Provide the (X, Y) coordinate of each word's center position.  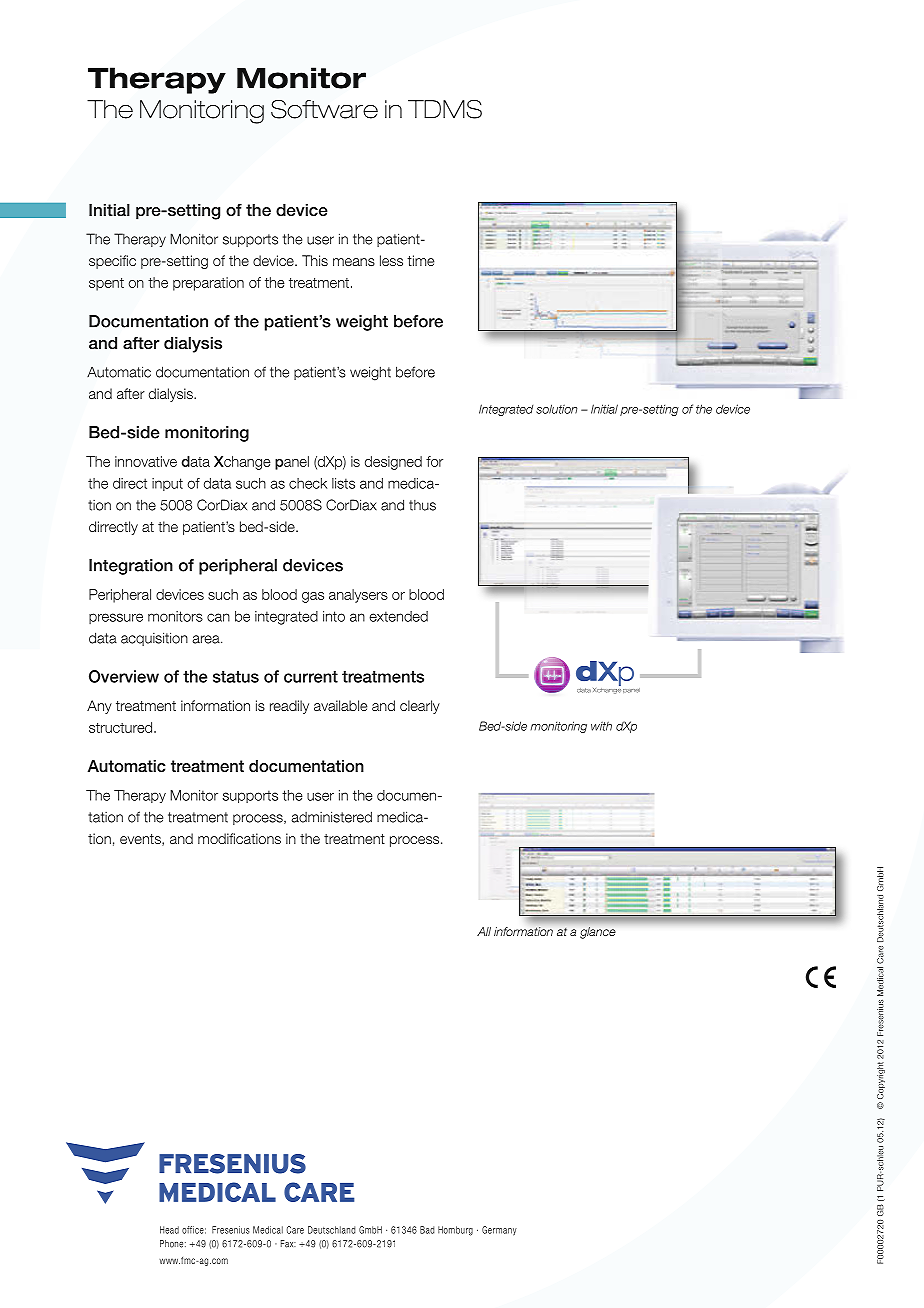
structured (122, 727)
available (340, 705)
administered (331, 817)
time (420, 260)
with (601, 726)
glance (598, 933)
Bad (427, 1230)
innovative (146, 461)
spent (106, 284)
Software (324, 109)
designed (393, 463)
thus (422, 505)
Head (169, 1230)
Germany (499, 1231)
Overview (124, 676)
